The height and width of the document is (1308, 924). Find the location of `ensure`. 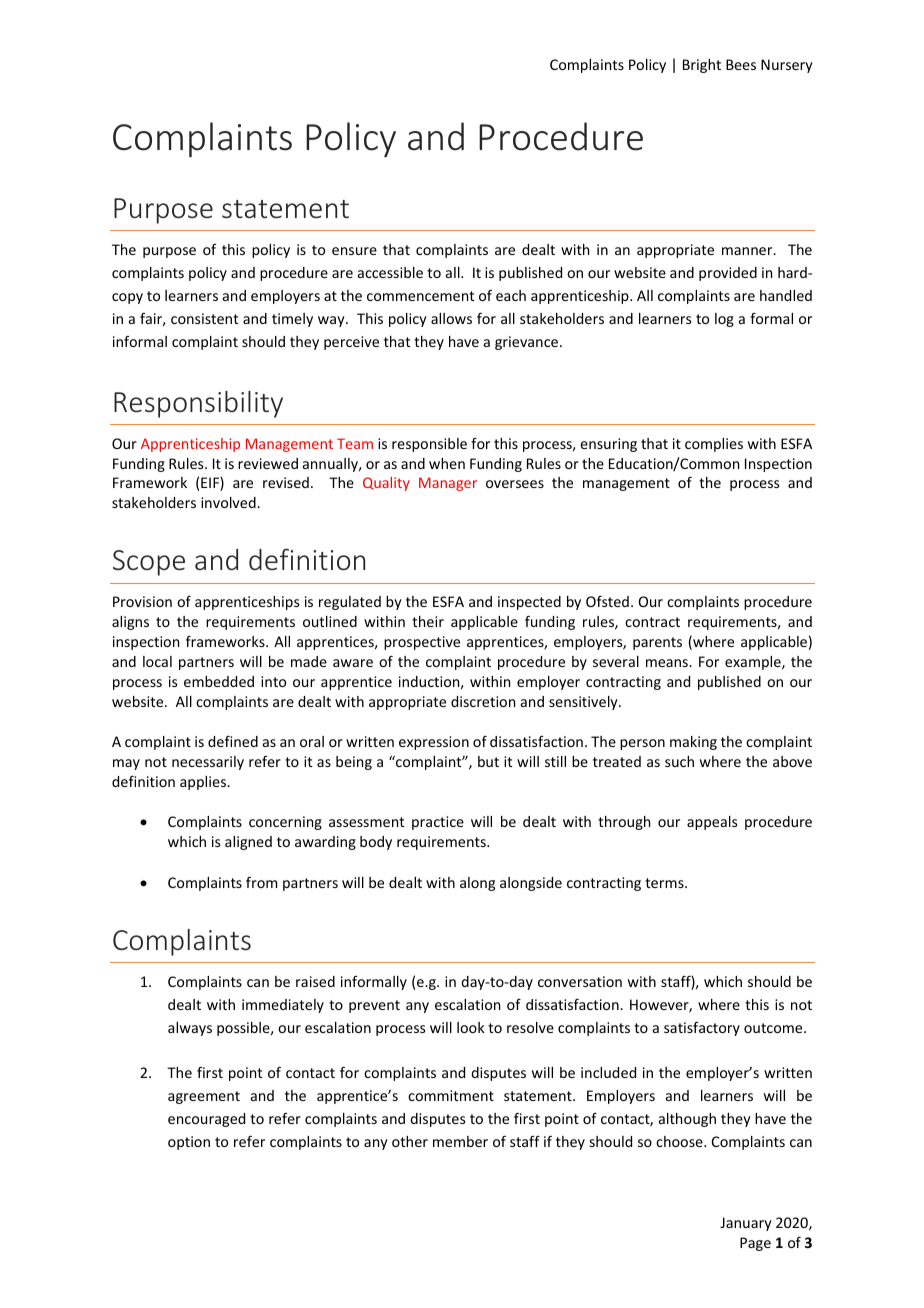

ensure is located at coordinates (354, 251).
